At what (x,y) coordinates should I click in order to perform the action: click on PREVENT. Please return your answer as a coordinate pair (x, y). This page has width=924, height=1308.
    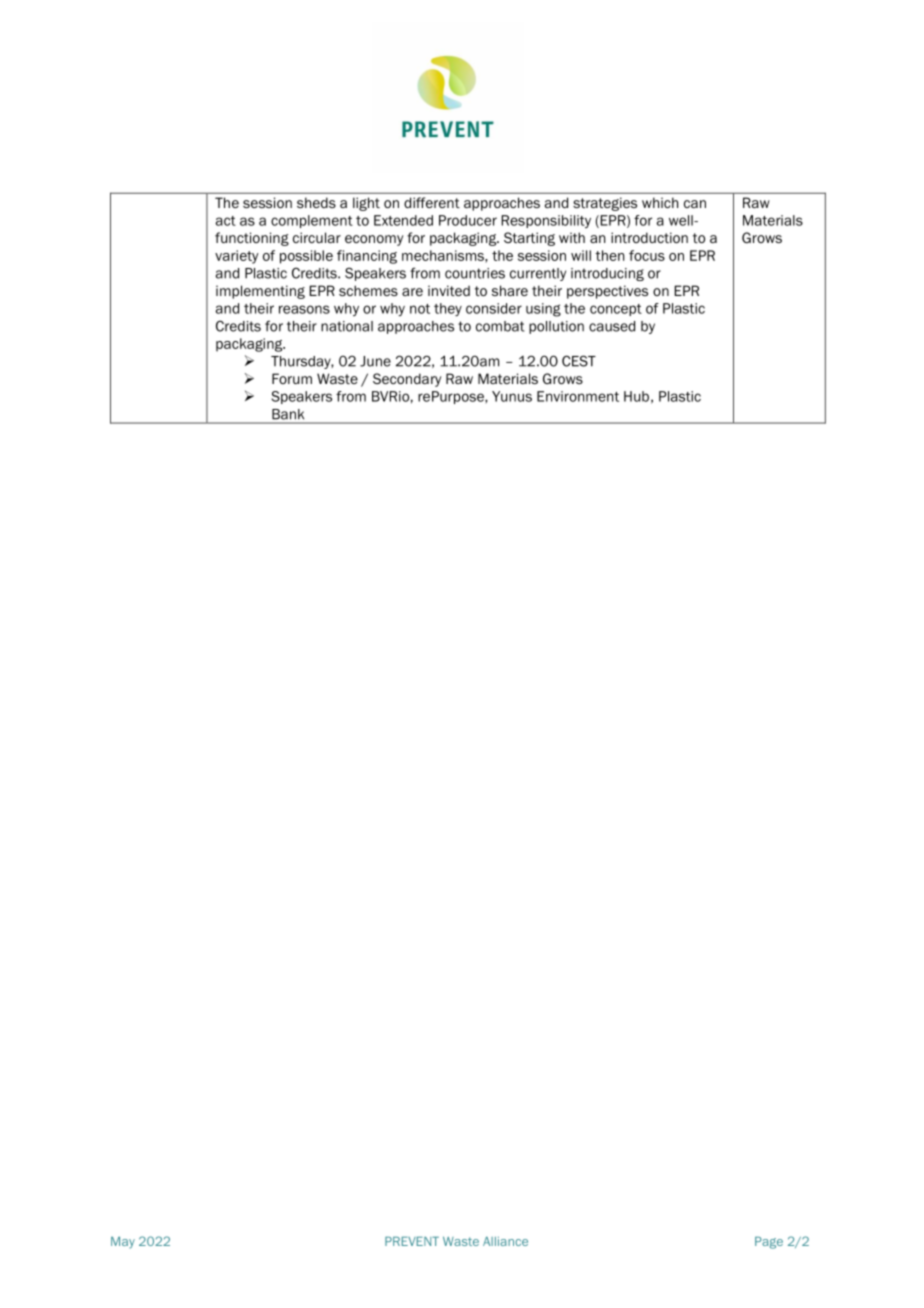
    Looking at the image, I should click on (412, 1241).
